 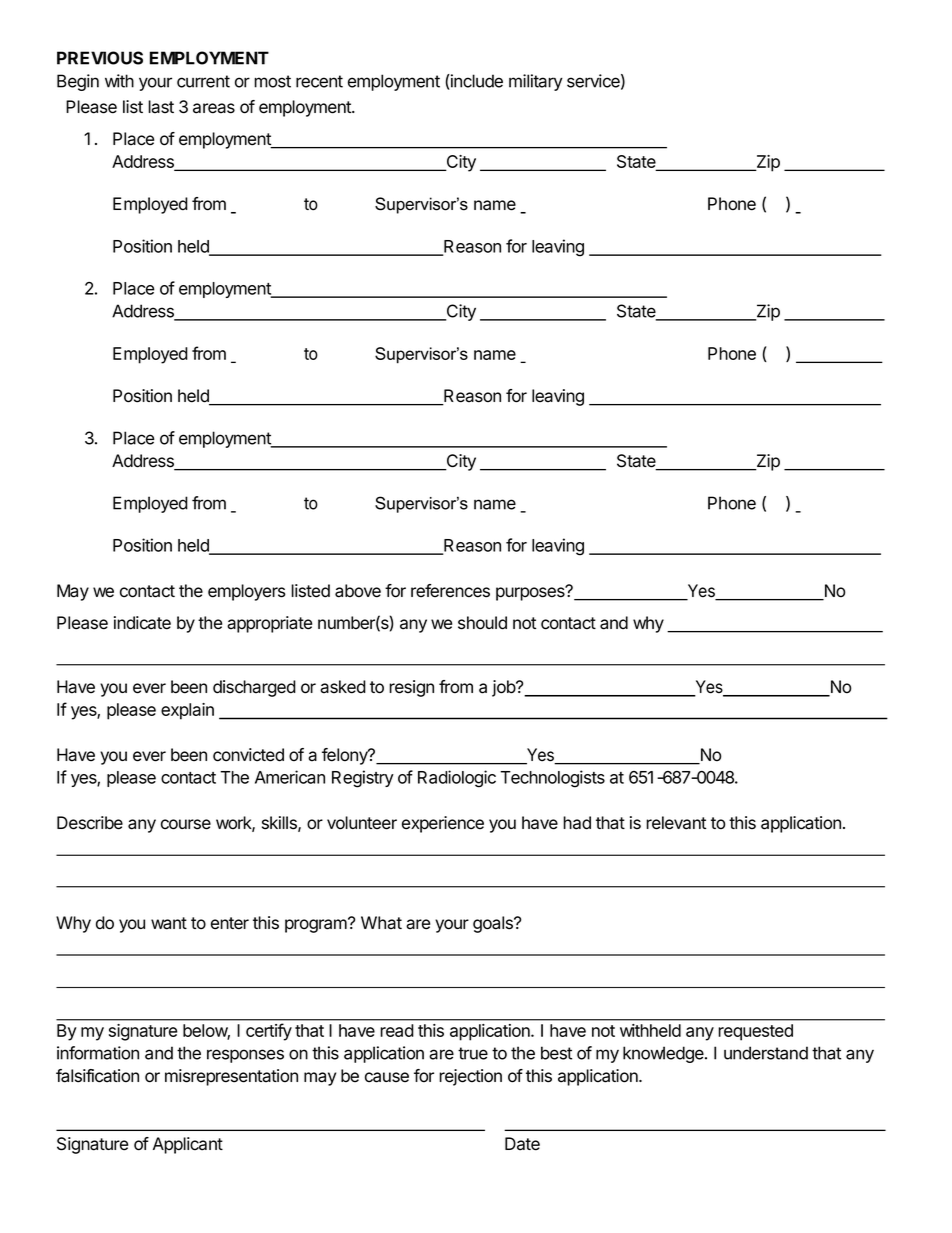 What do you see at coordinates (169, 923) in the document?
I see `want` at bounding box center [169, 923].
